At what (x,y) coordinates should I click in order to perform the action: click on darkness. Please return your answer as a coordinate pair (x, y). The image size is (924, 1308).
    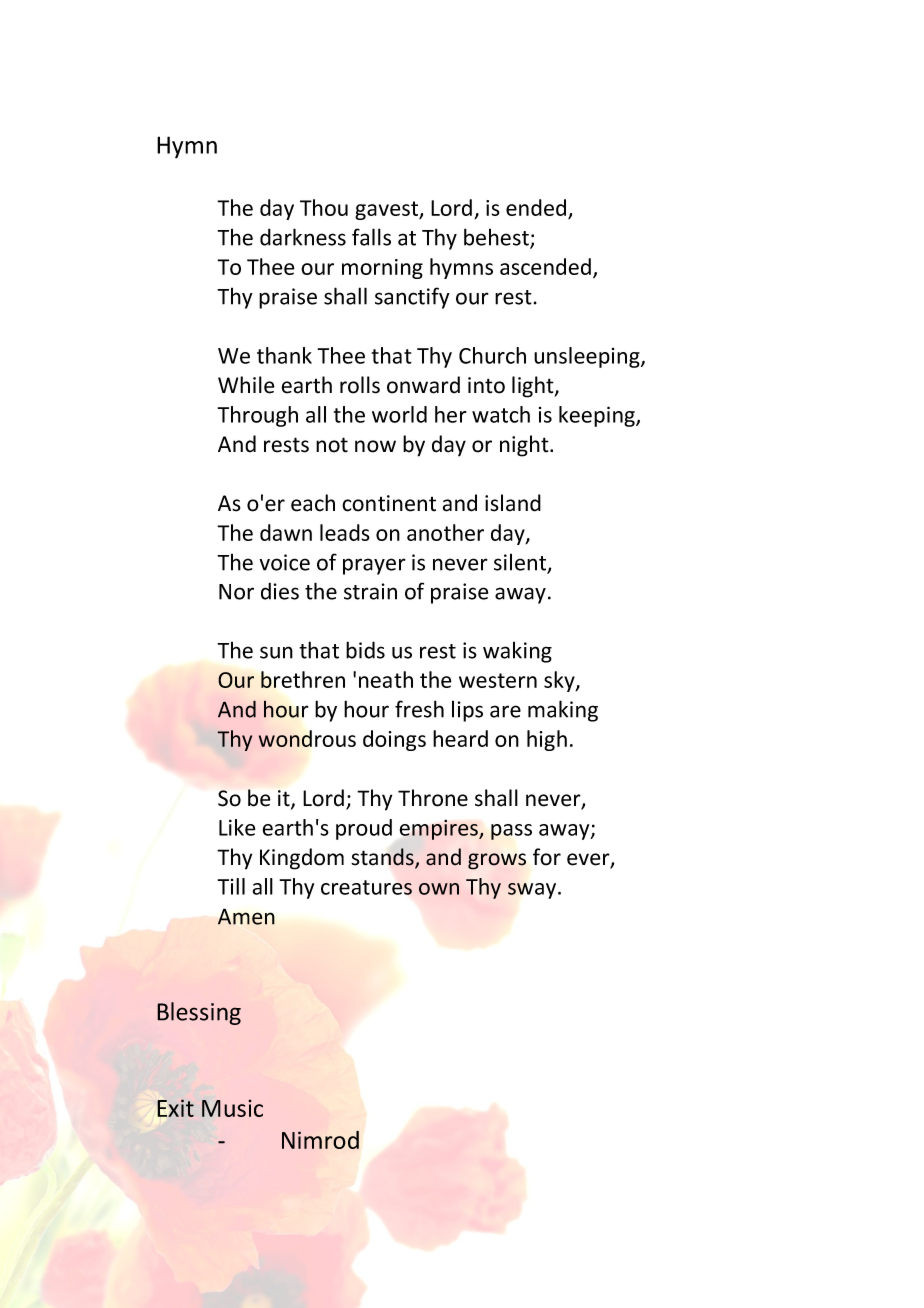
    Looking at the image, I should click on (303, 237).
